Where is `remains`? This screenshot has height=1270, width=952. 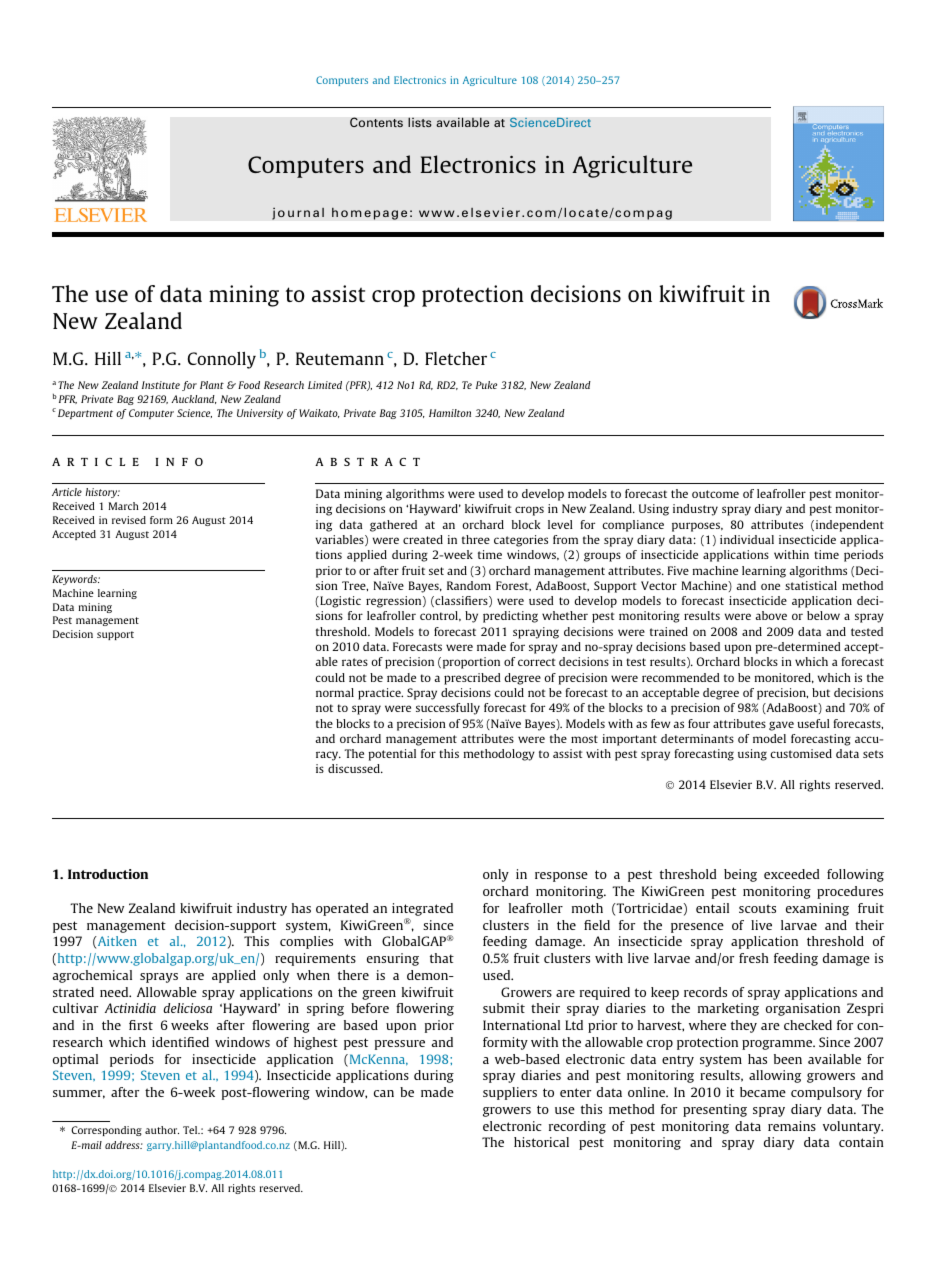
remains is located at coordinates (792, 1126).
